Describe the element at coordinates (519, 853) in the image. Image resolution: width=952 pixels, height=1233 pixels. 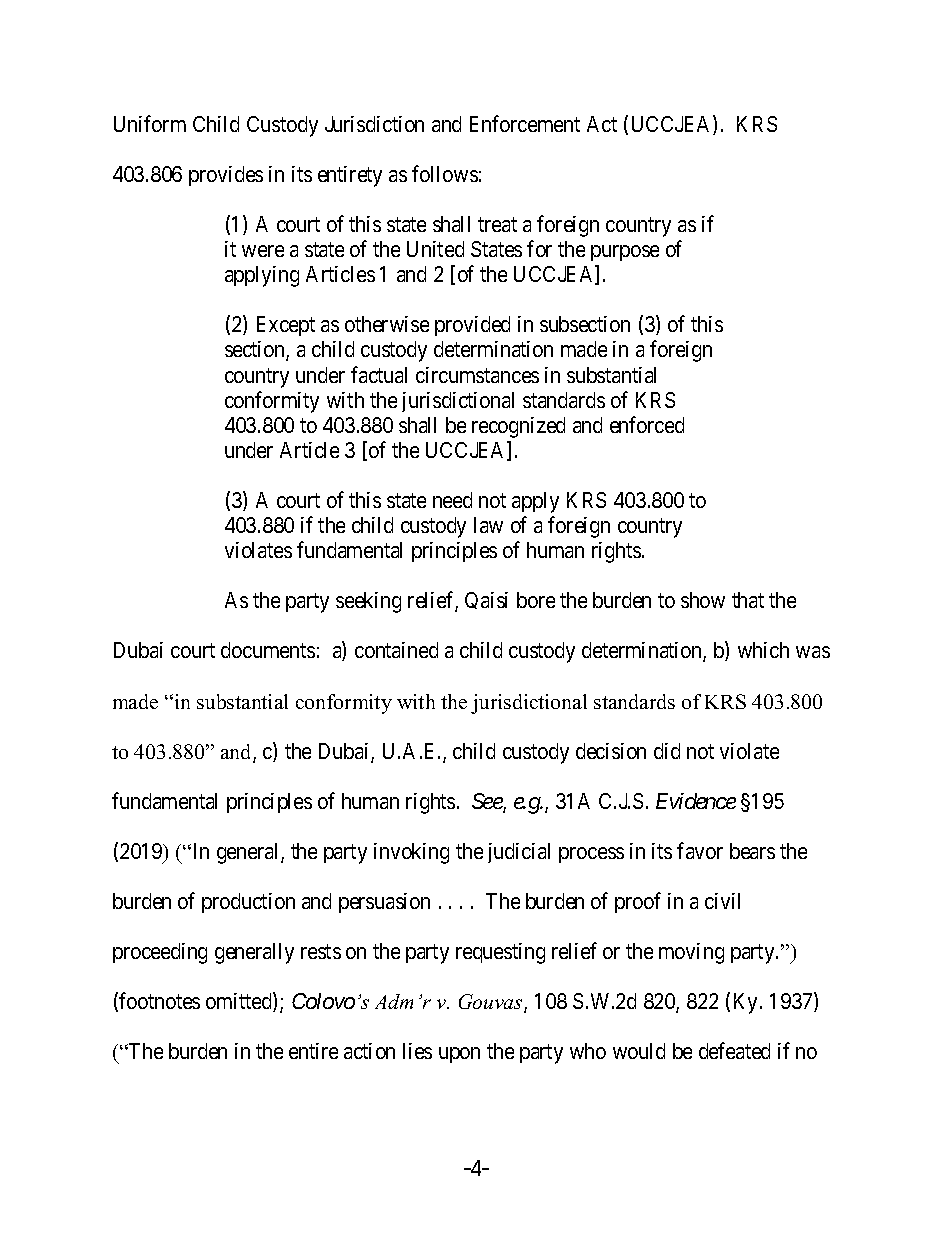
I see `judicial` at that location.
